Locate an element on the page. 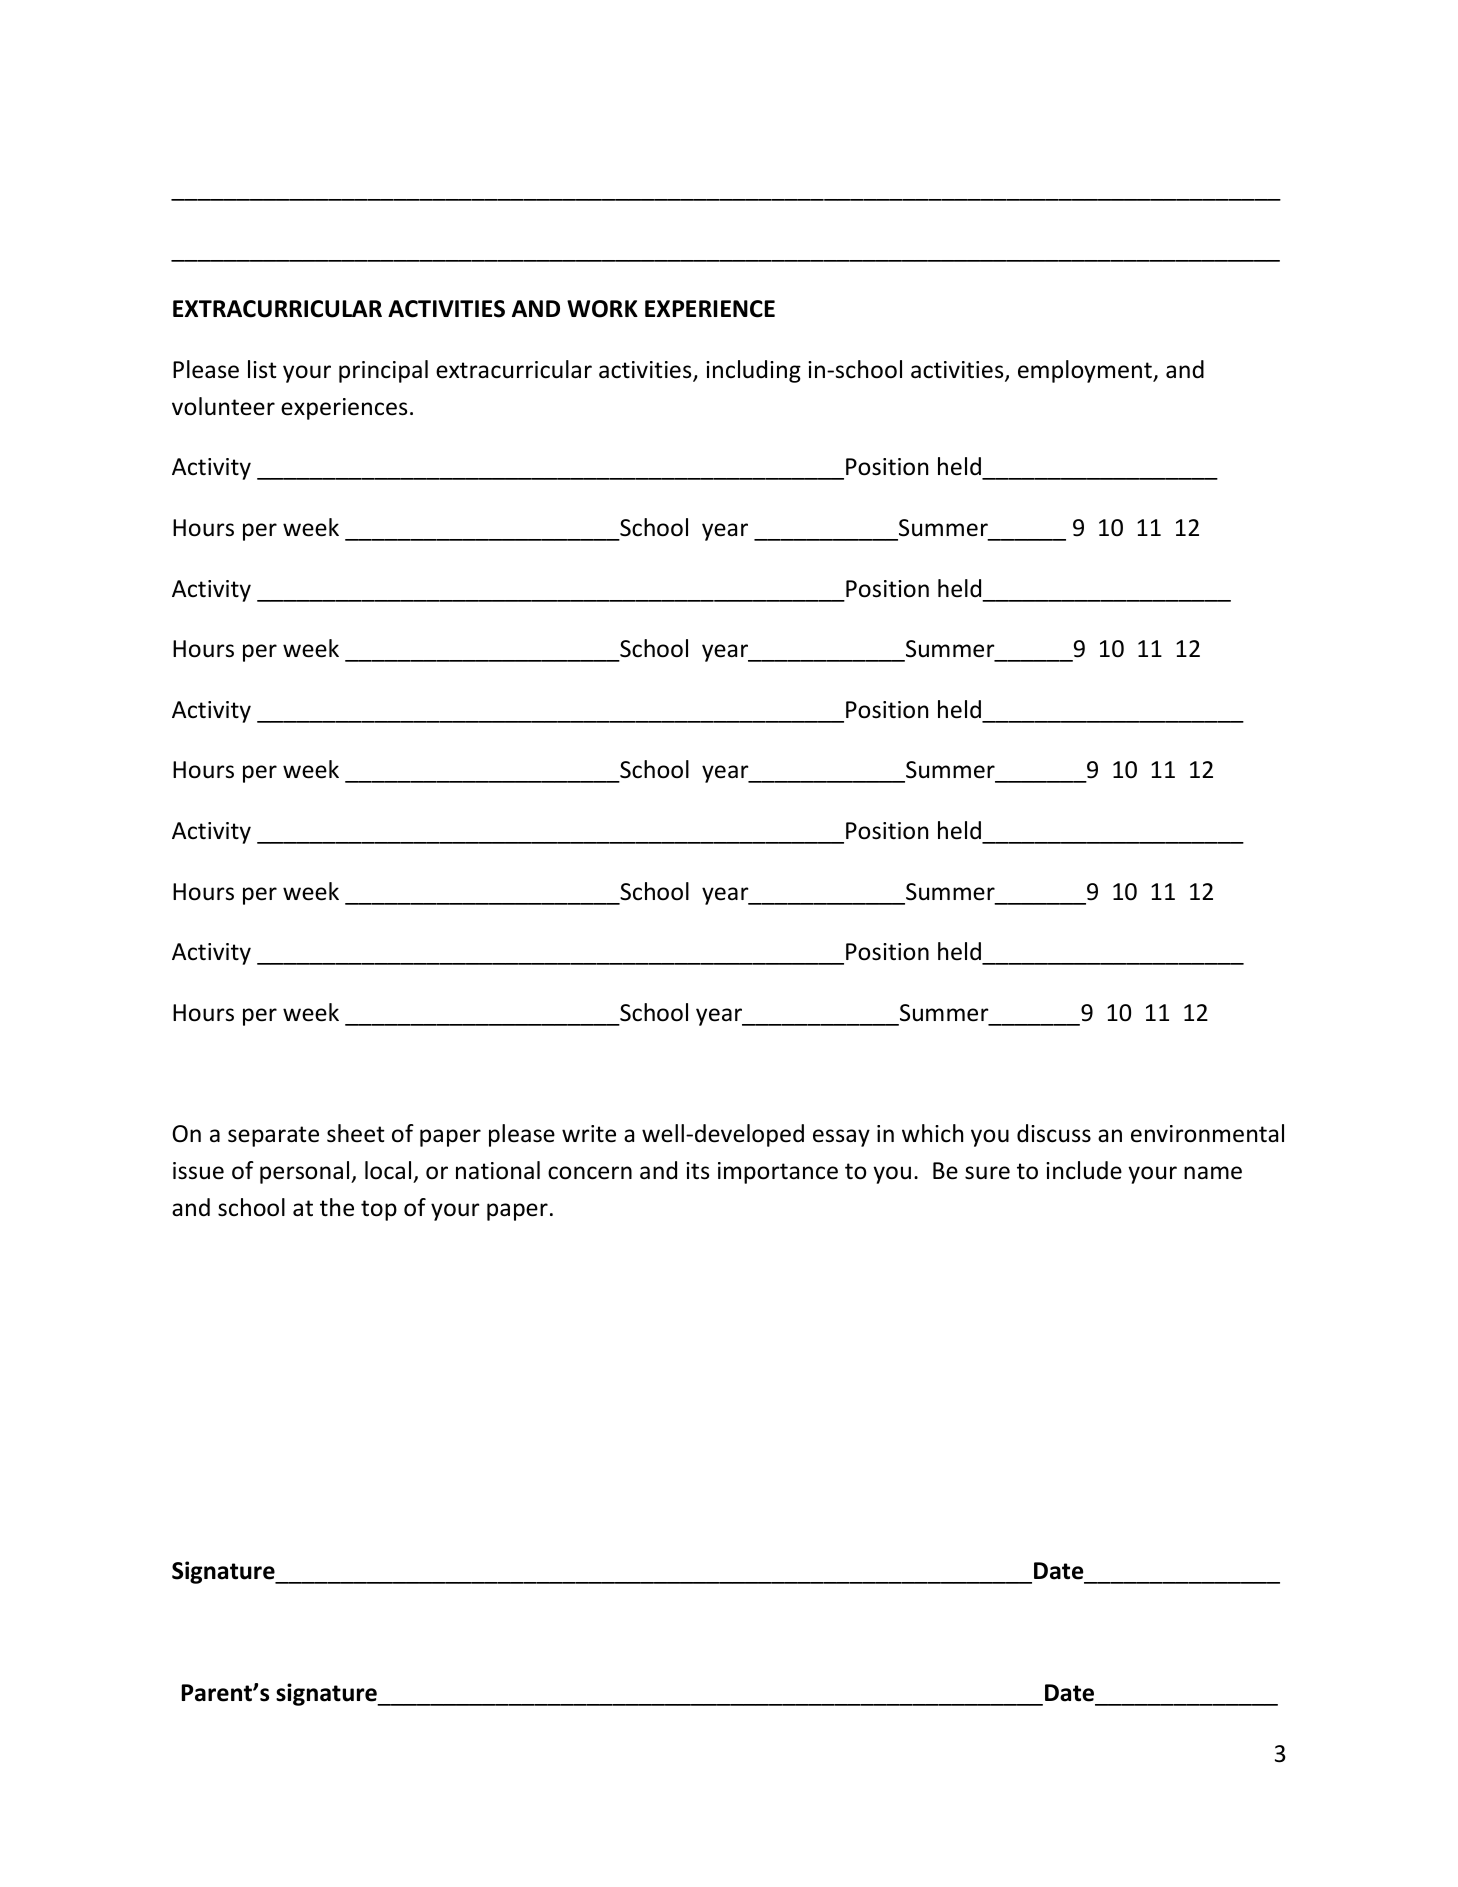  personal is located at coordinates (306, 1172).
